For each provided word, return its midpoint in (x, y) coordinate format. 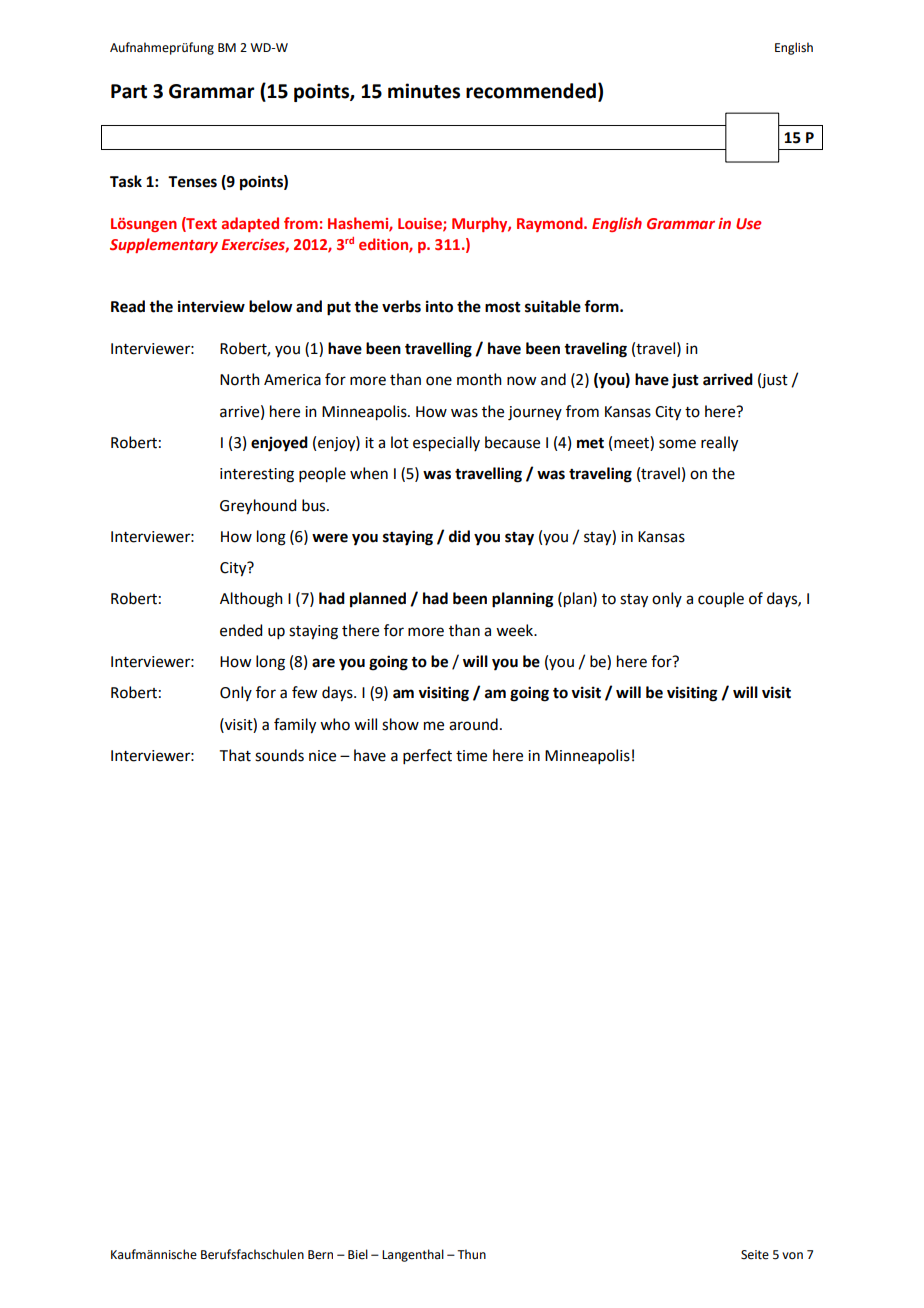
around (473, 724)
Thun (471, 1254)
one (439, 381)
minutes (424, 91)
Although (251, 600)
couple (721, 599)
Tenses (192, 182)
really (719, 444)
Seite (755, 1255)
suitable (553, 306)
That (235, 755)
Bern (320, 1255)
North (240, 379)
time (471, 756)
